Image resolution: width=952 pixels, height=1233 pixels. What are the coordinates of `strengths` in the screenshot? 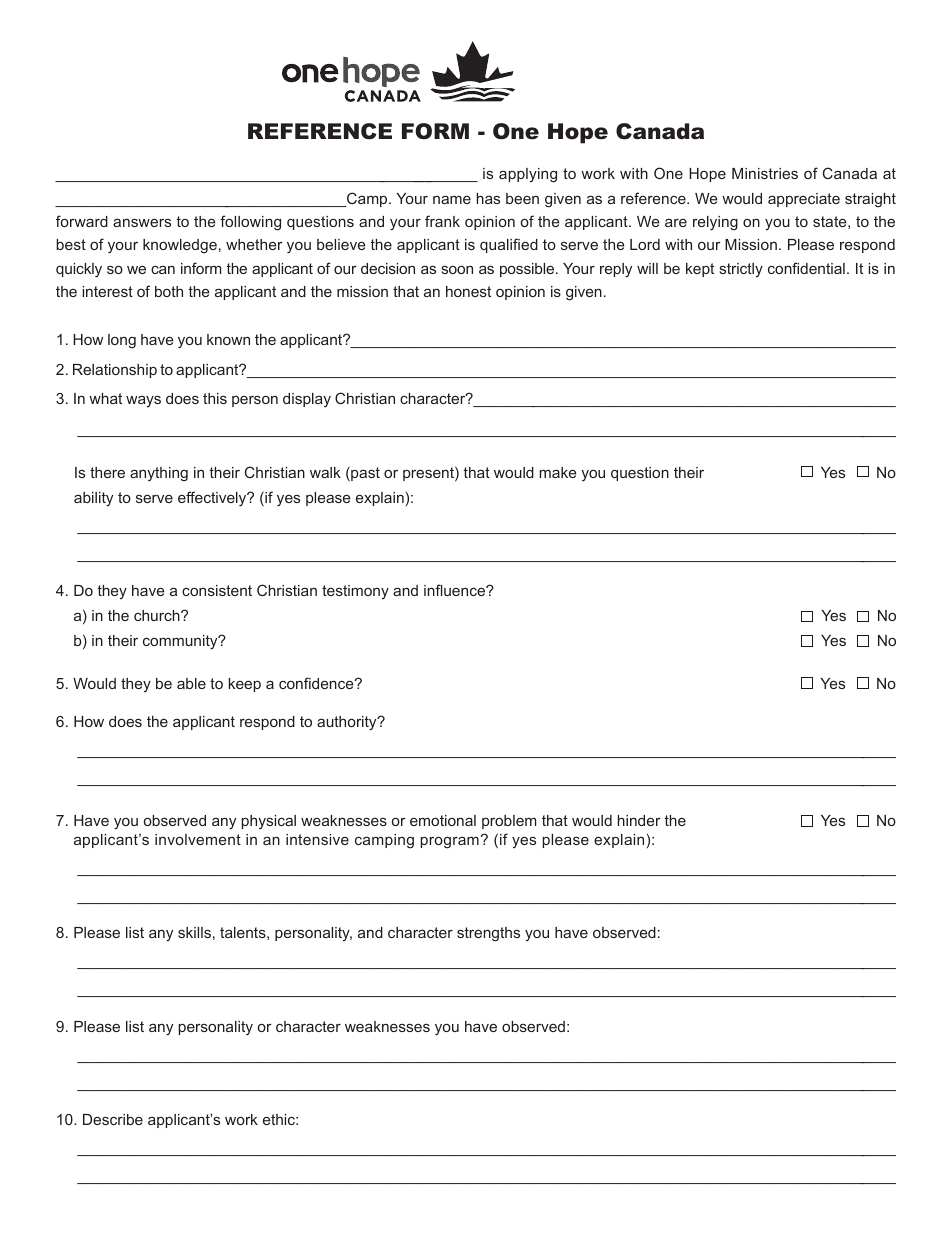 It's located at (488, 934).
